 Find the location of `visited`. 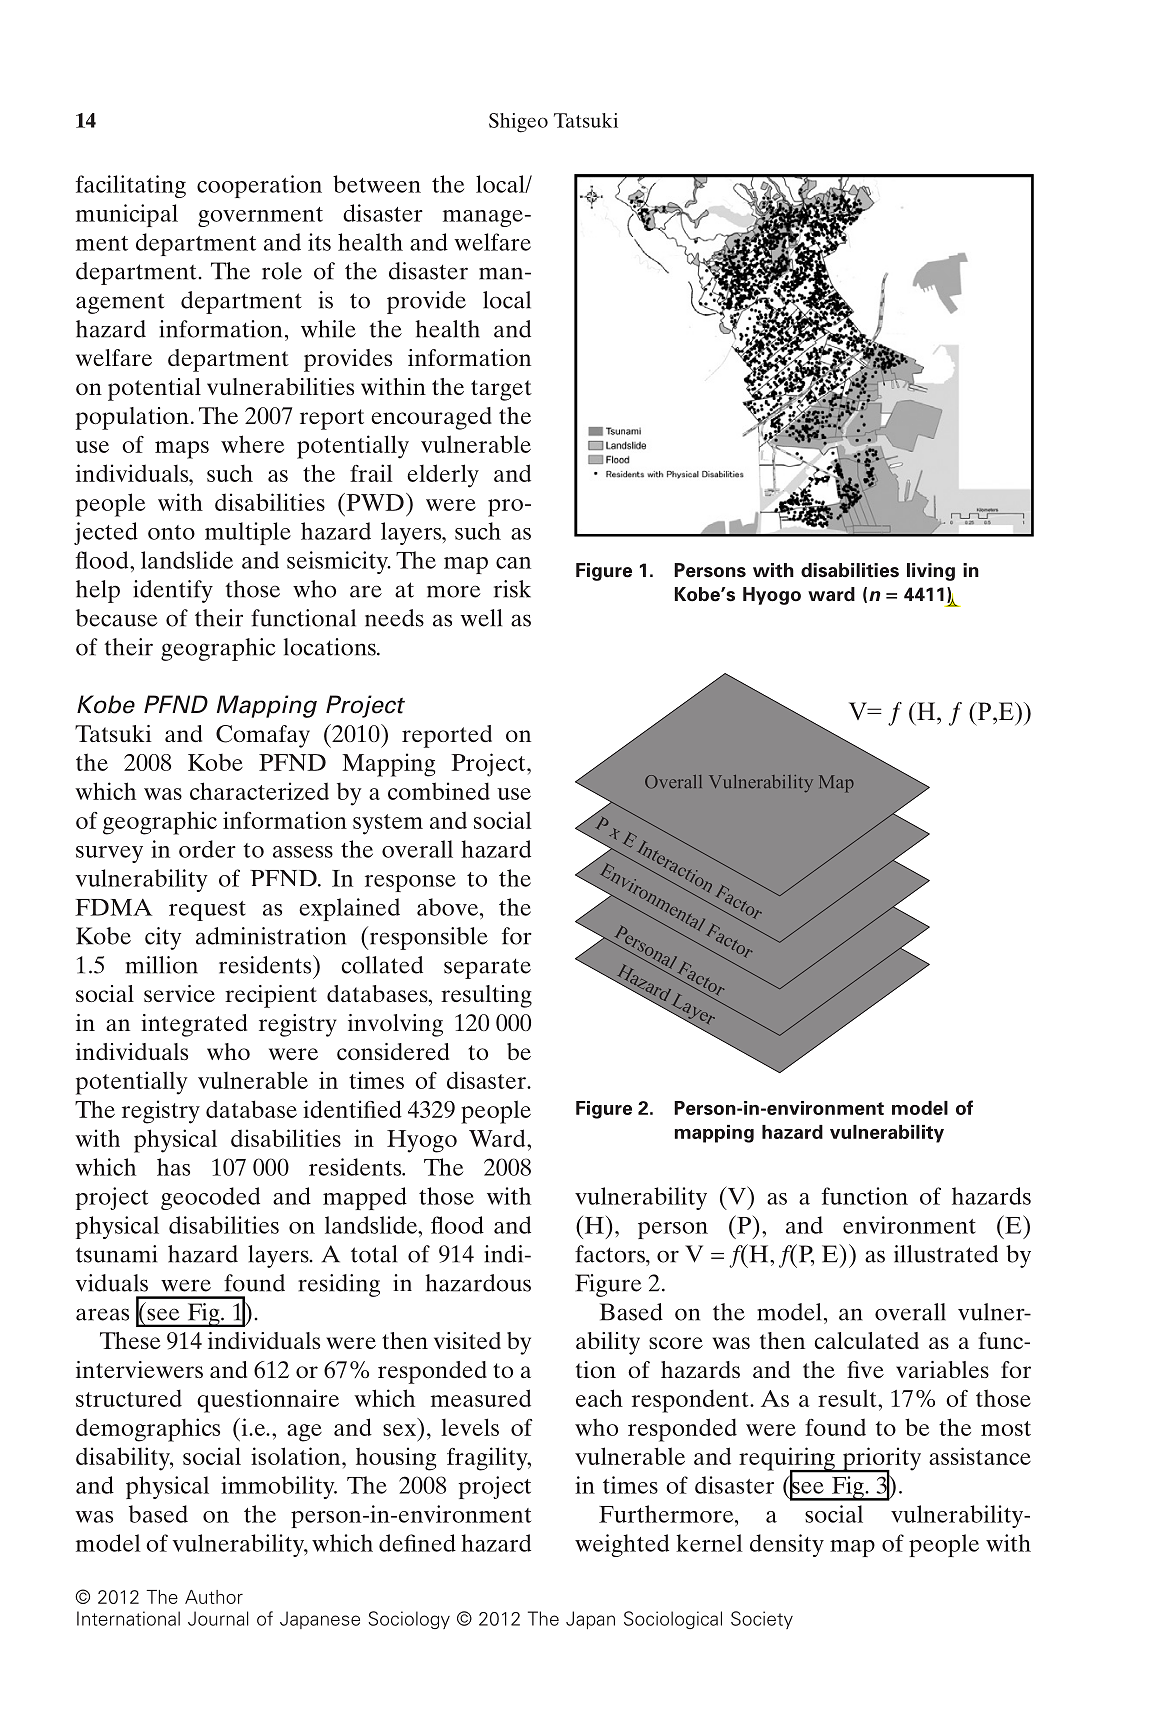

visited is located at coordinates (467, 1340).
